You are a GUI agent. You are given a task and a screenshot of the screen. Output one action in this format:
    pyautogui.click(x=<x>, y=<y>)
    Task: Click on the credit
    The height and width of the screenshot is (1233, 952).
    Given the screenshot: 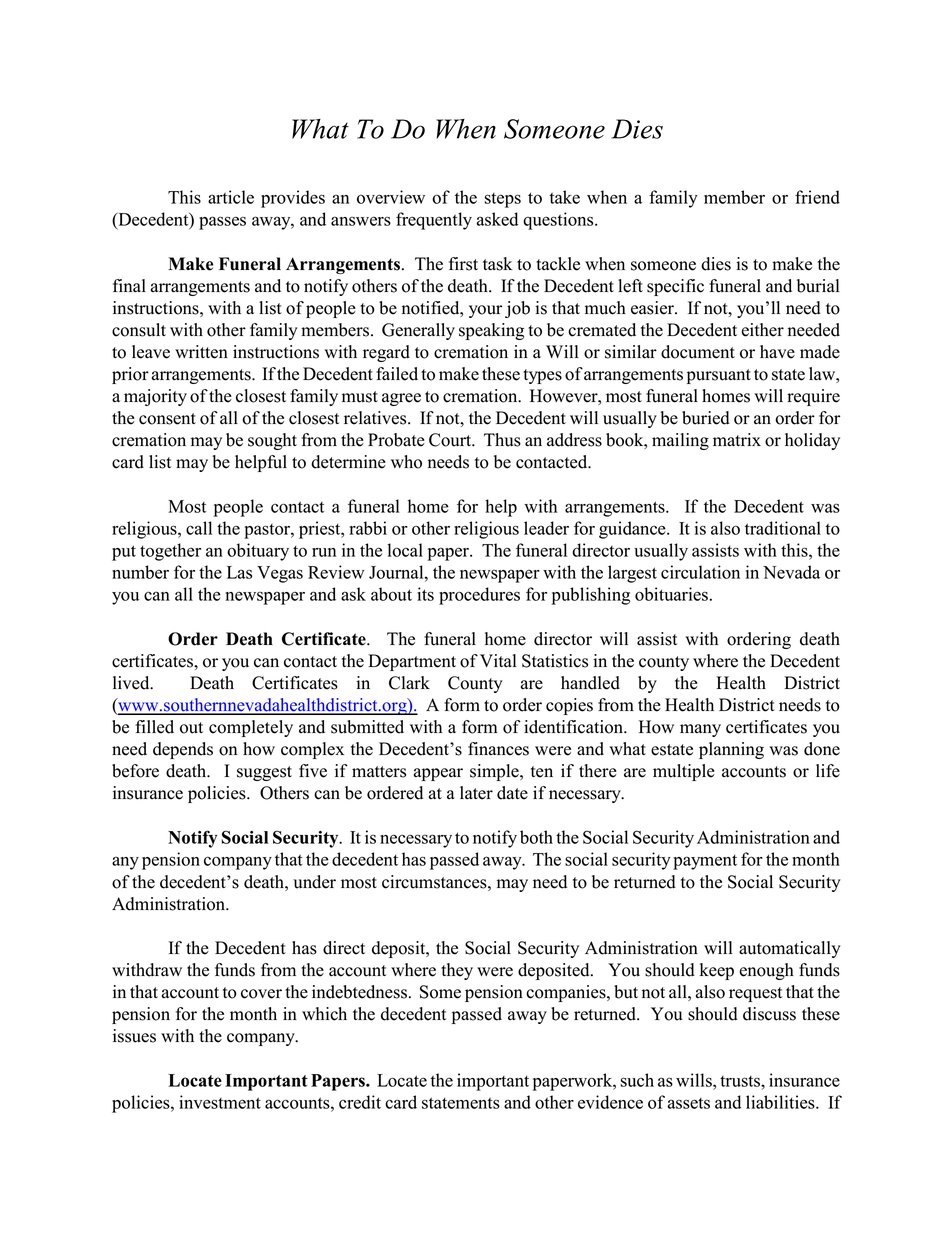 What is the action you would take?
    pyautogui.click(x=360, y=1102)
